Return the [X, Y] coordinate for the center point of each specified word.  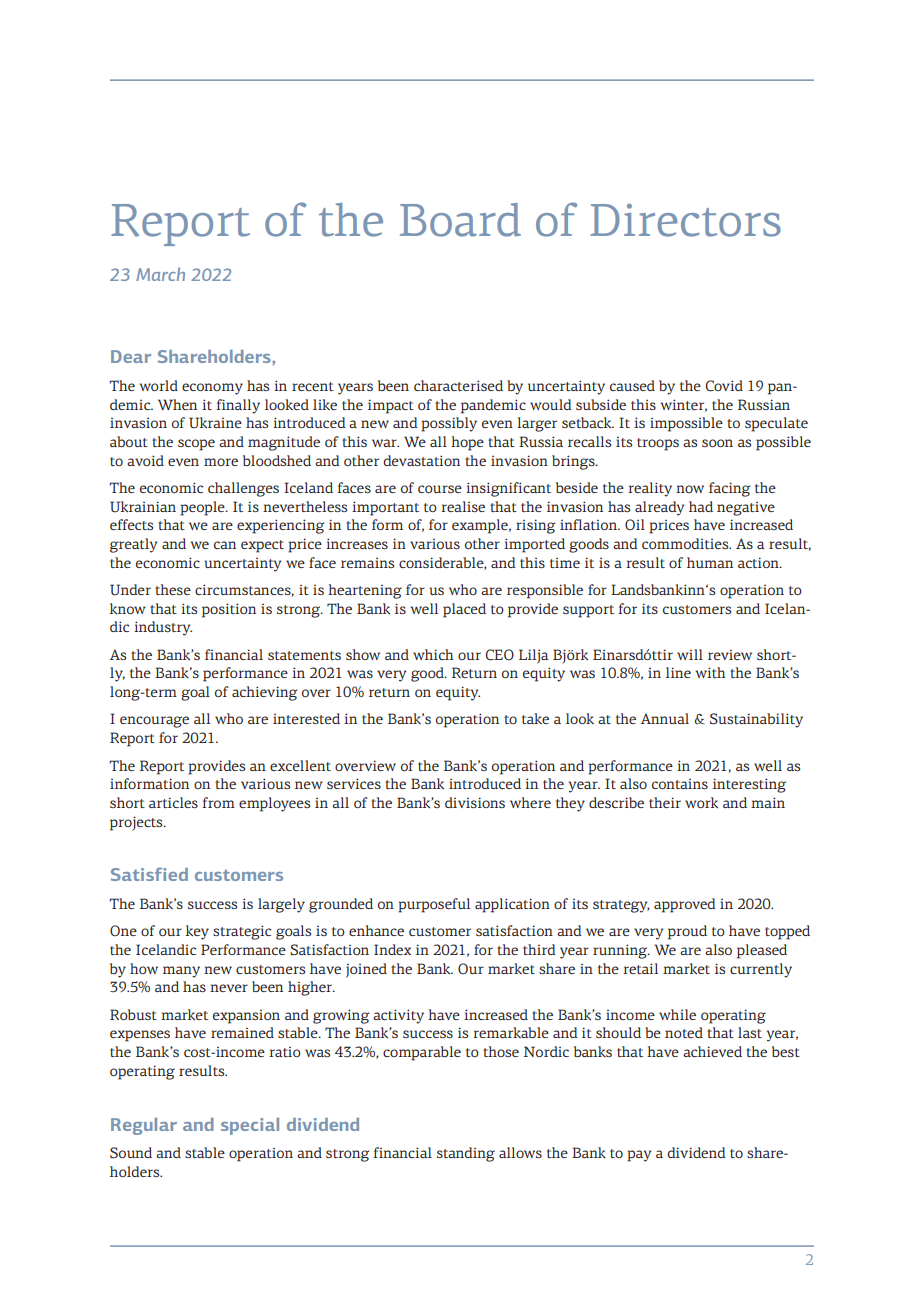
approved [685, 905]
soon [717, 443]
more [221, 462]
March [160, 274]
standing [466, 1154]
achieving [264, 693]
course [440, 489]
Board [460, 220]
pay [639, 1156]
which [433, 654]
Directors [685, 220]
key [197, 932]
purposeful [434, 905]
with [710, 672]
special [250, 1126]
